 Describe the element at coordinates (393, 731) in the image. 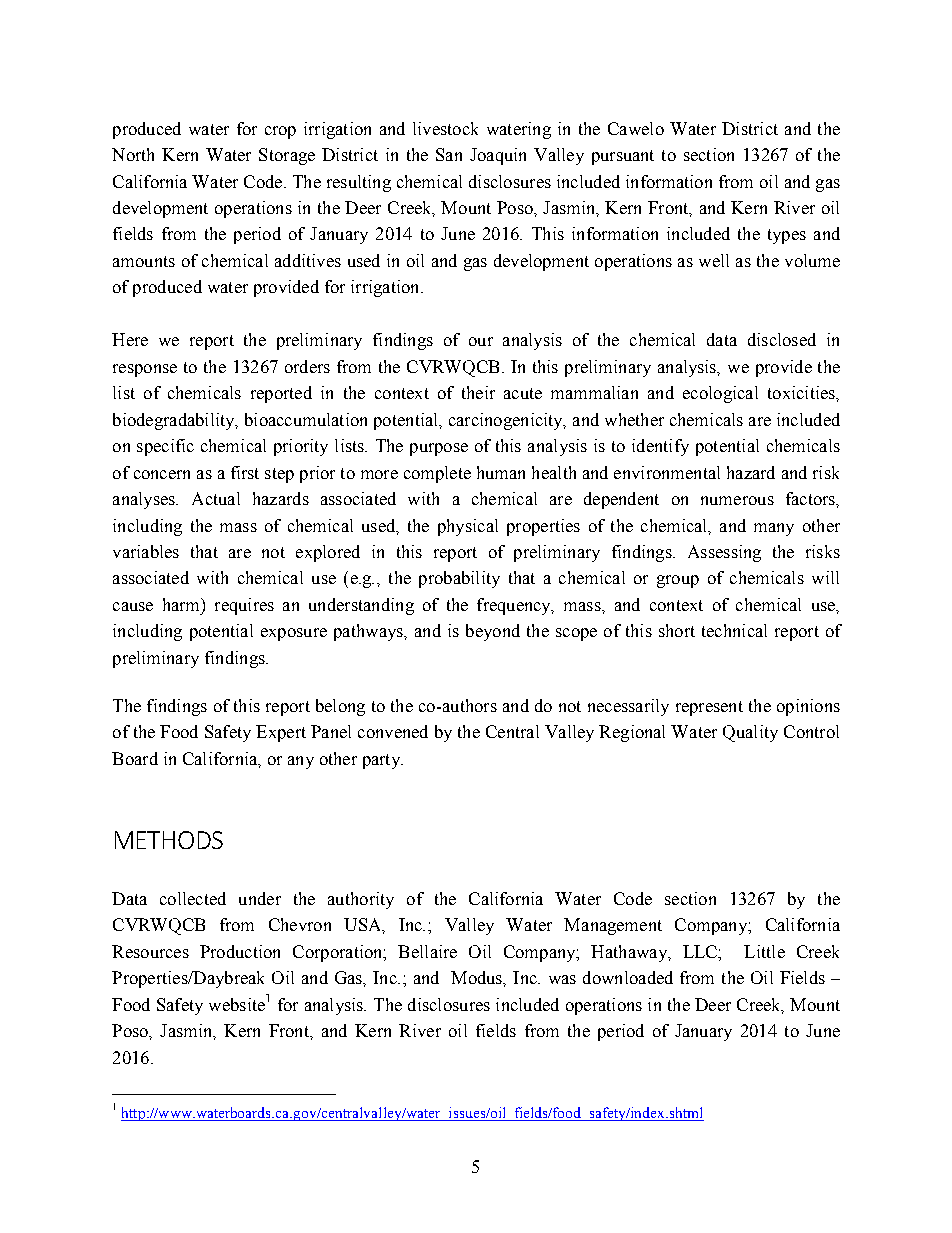

I see `convened` at that location.
